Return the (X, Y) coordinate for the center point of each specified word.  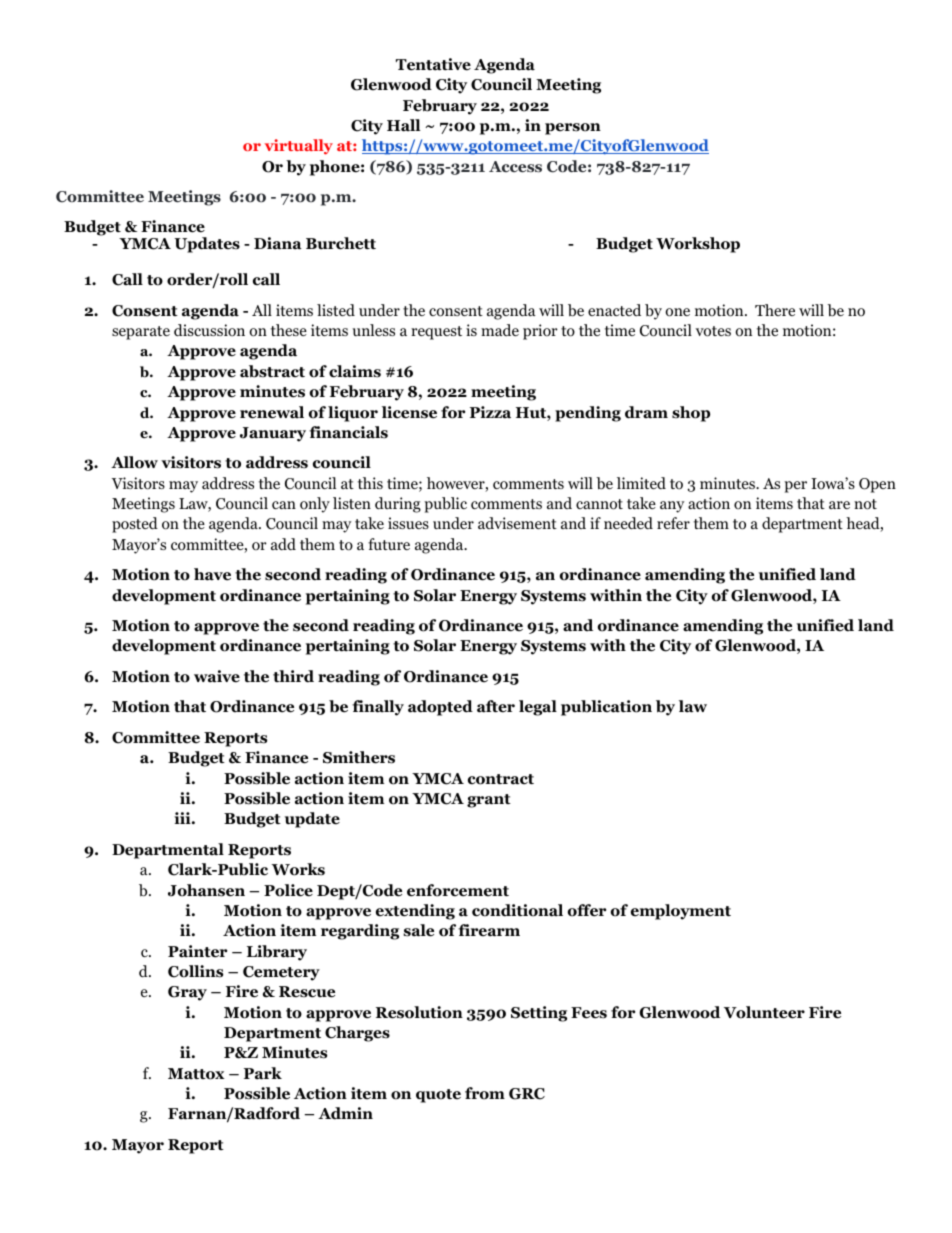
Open (877, 485)
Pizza (490, 412)
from (485, 1093)
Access (515, 167)
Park (263, 1073)
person (573, 129)
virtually (299, 147)
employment (681, 912)
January (273, 434)
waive (217, 676)
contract (501, 779)
